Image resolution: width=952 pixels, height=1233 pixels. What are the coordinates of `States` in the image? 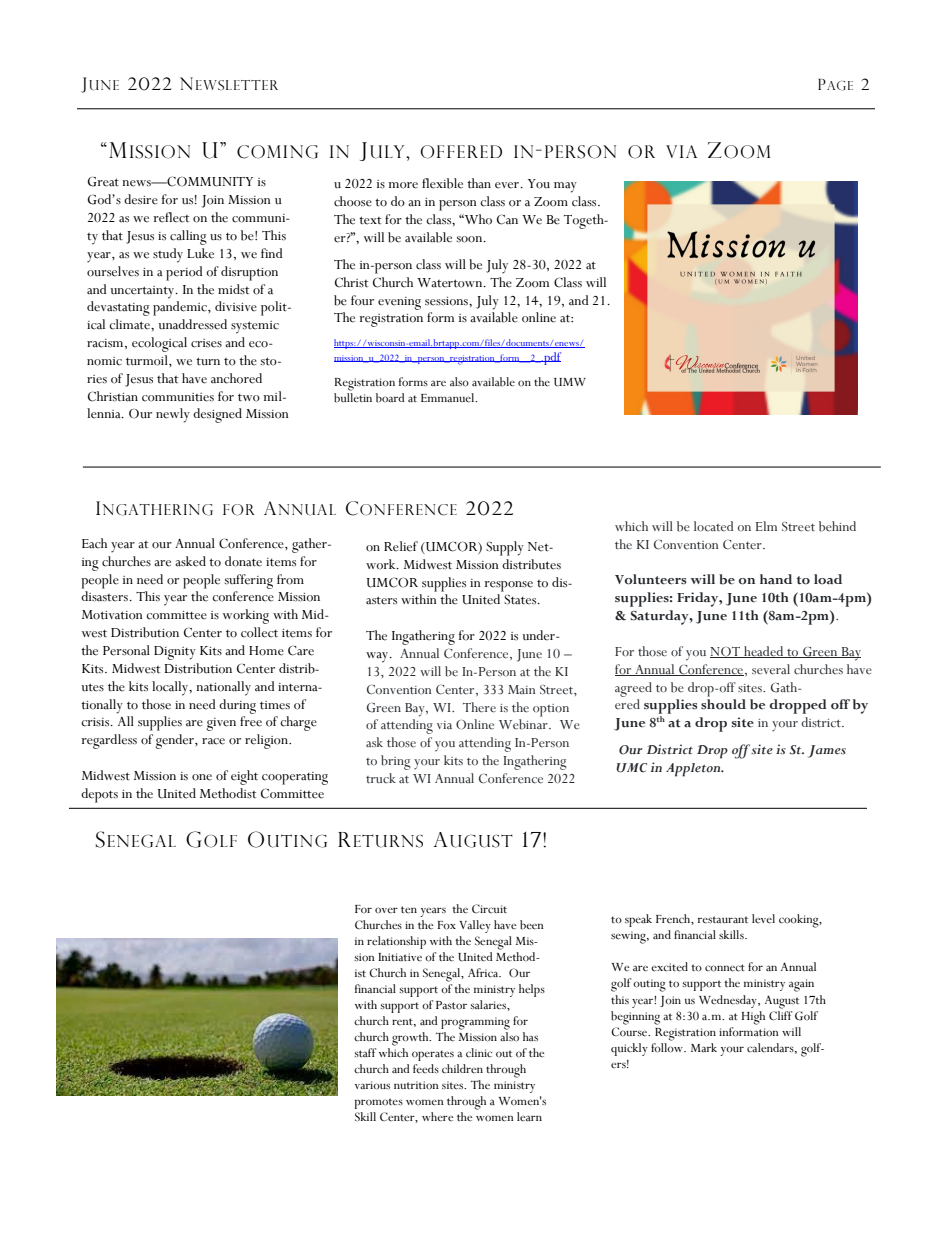 It's located at (521, 599).
